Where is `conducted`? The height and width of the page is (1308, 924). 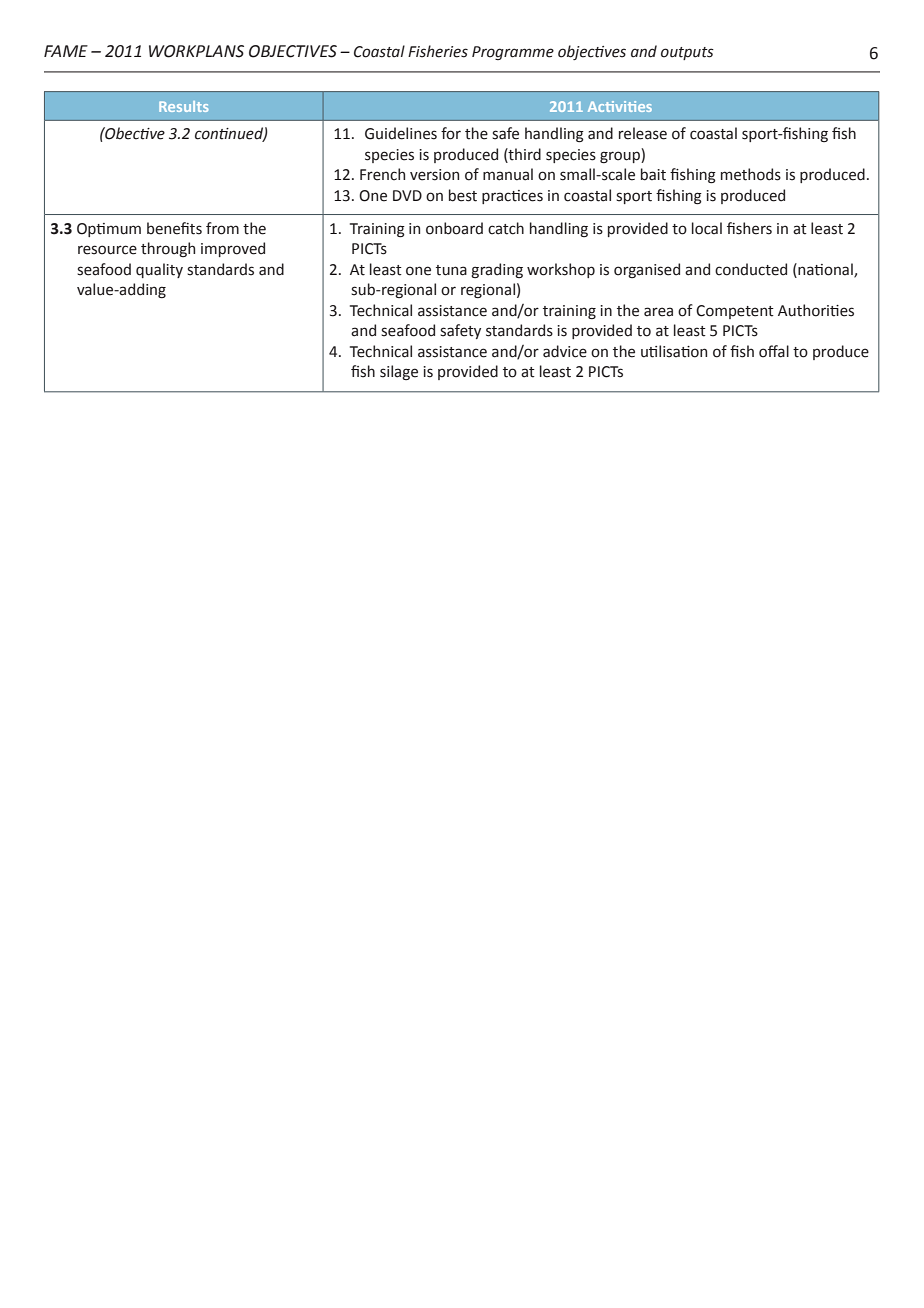
conducted is located at coordinates (751, 269).
